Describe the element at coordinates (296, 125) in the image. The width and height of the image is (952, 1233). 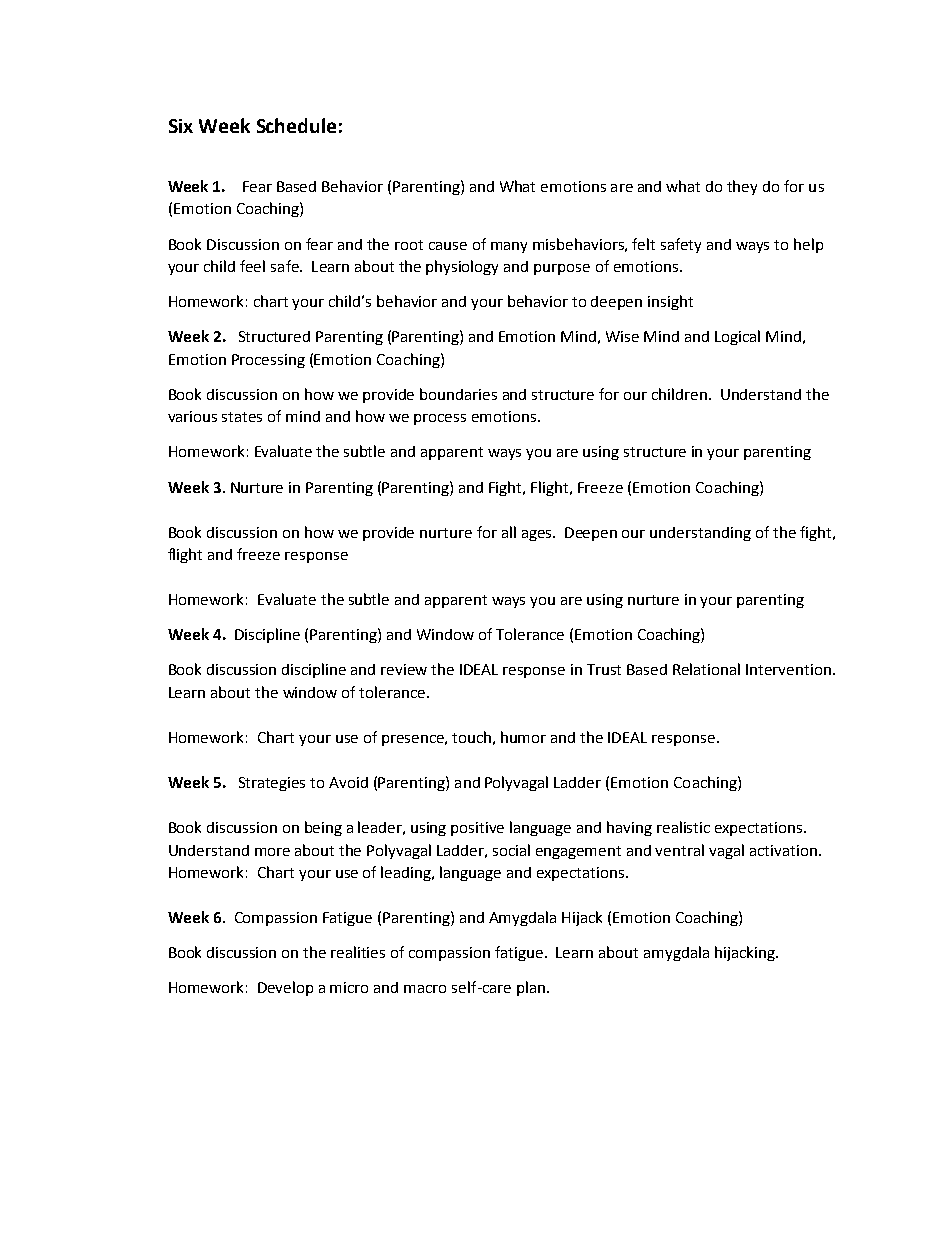
I see `Schedule` at that location.
